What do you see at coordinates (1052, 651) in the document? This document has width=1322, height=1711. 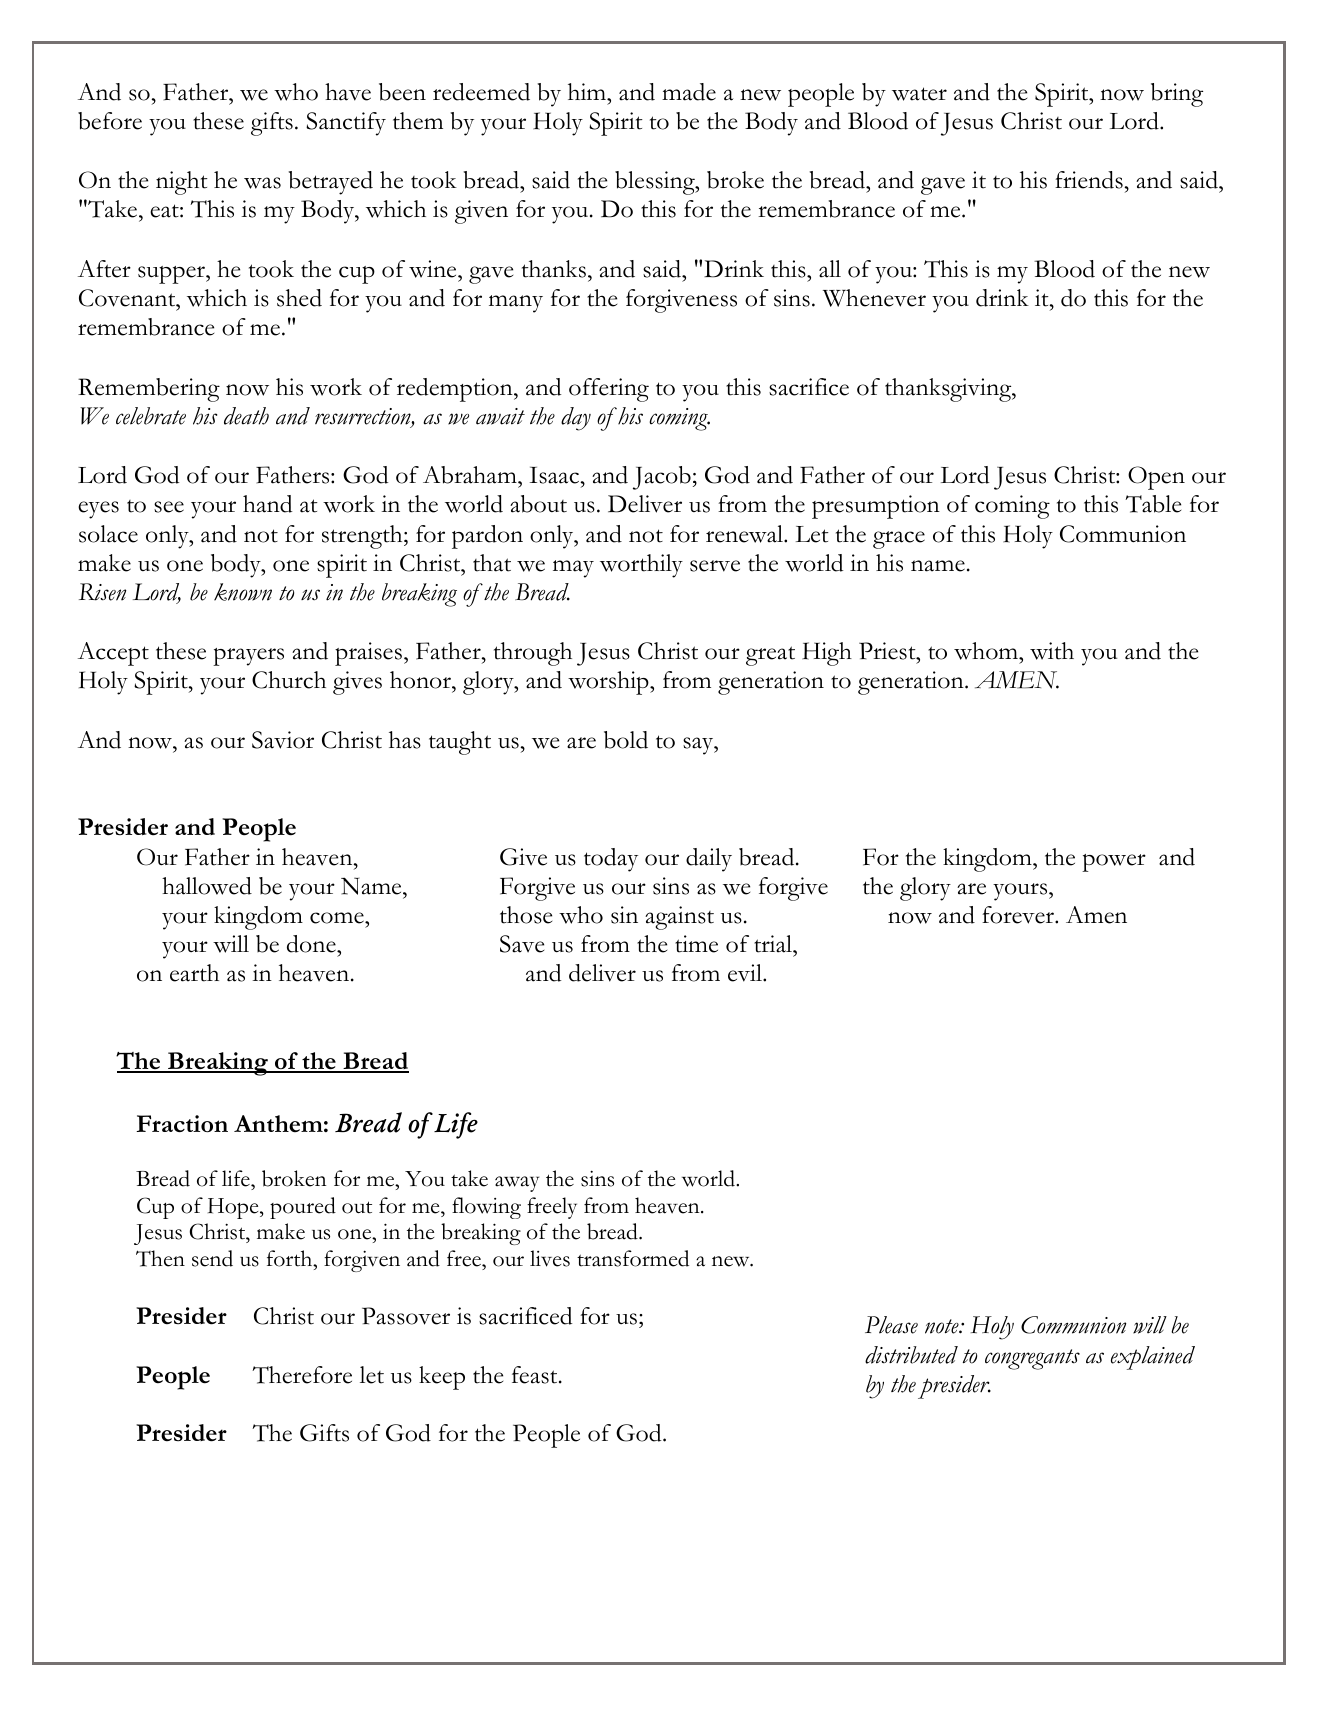 I see `with` at bounding box center [1052, 651].
